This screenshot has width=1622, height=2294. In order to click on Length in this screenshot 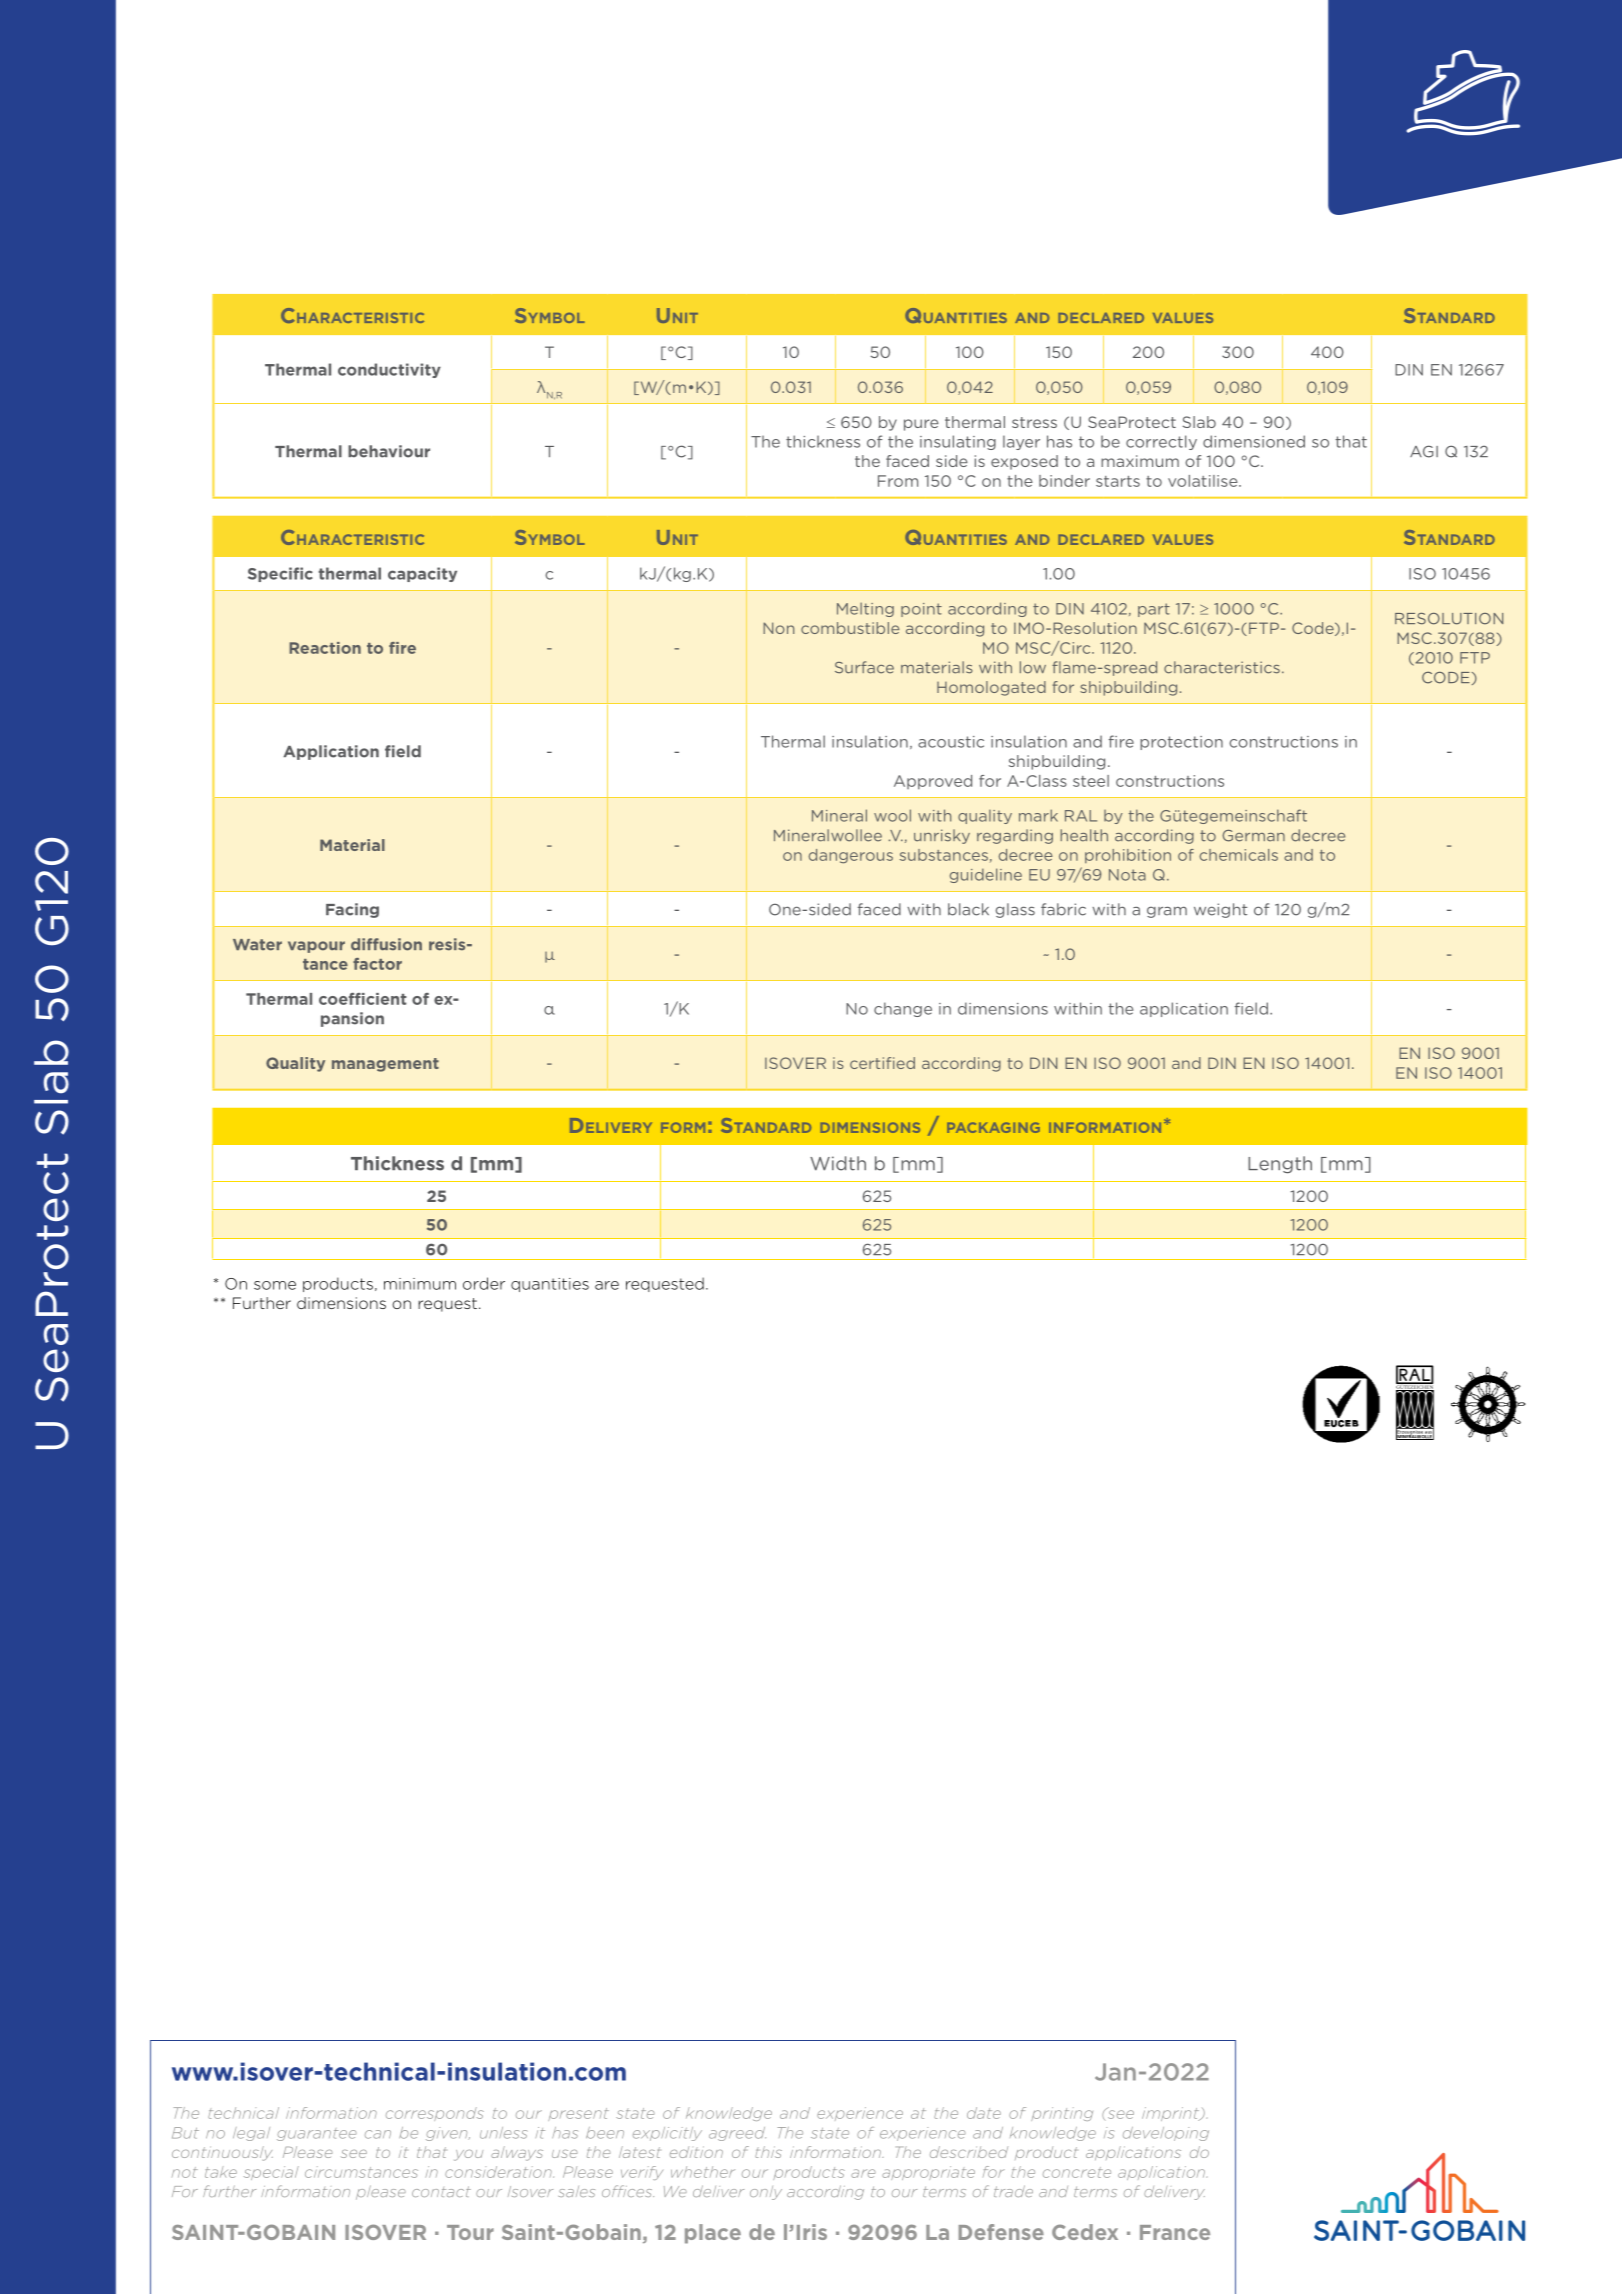, I will do `click(1280, 1165)`.
